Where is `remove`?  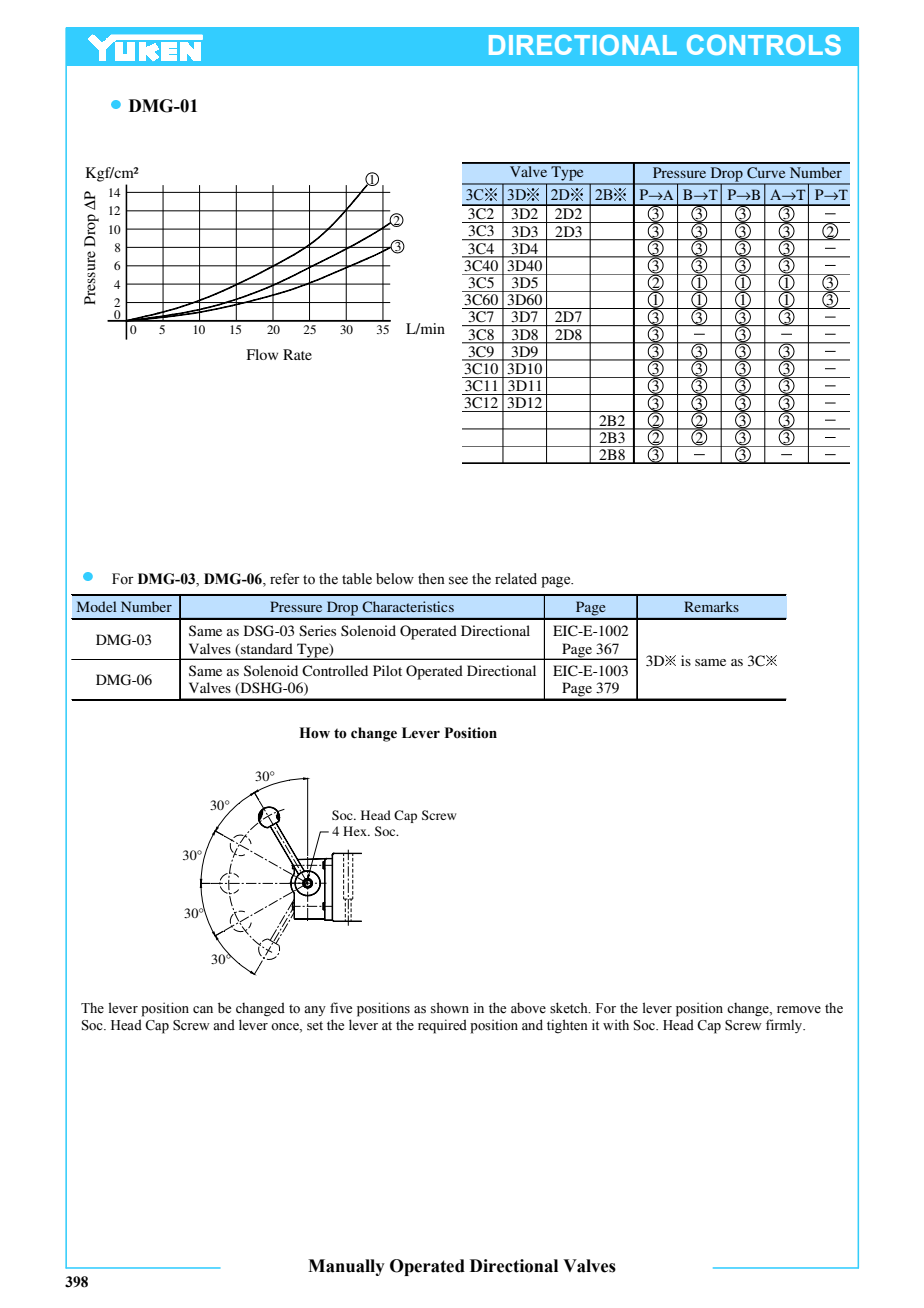 remove is located at coordinates (799, 1010).
